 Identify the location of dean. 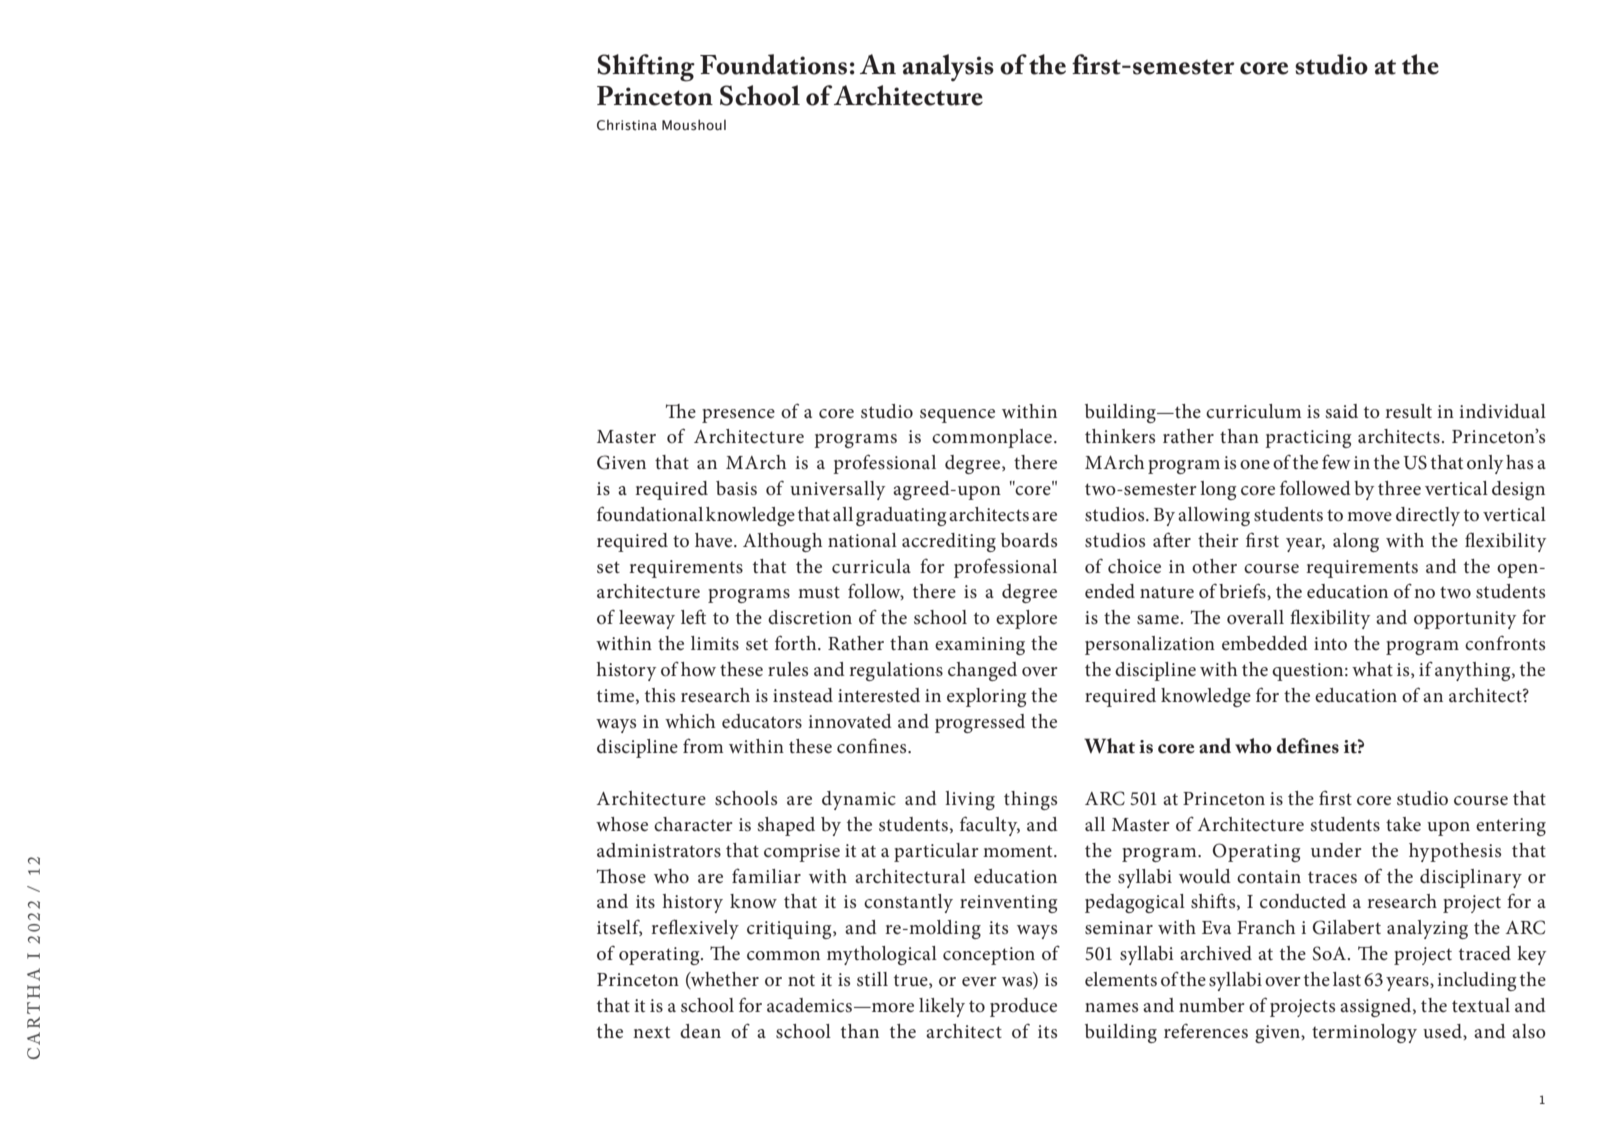
(700, 1031).
